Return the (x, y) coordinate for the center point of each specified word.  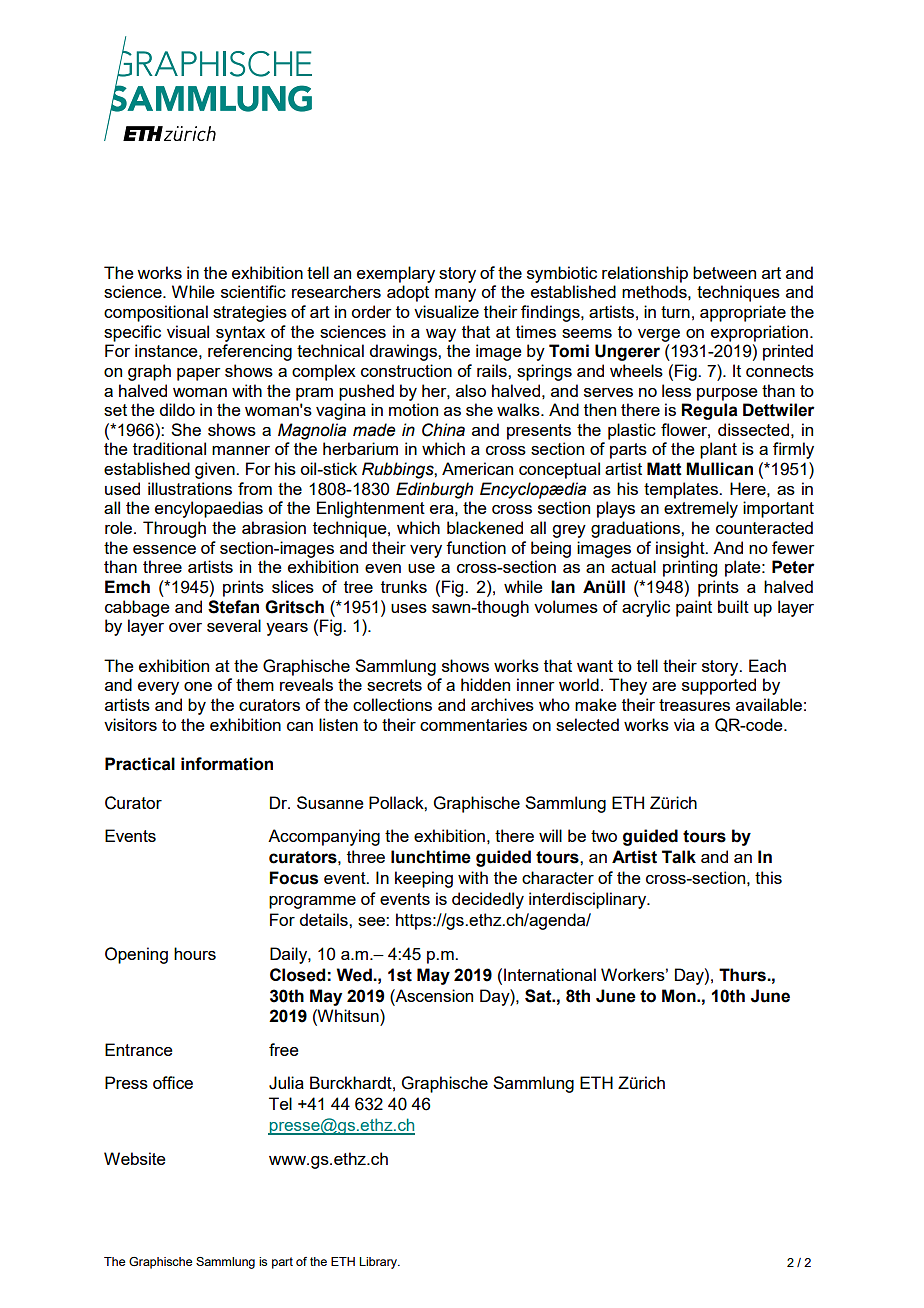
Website (135, 1158)
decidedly (488, 900)
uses (409, 608)
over (185, 627)
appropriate (743, 313)
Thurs (743, 975)
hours (195, 953)
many (455, 295)
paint (694, 608)
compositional (156, 313)
